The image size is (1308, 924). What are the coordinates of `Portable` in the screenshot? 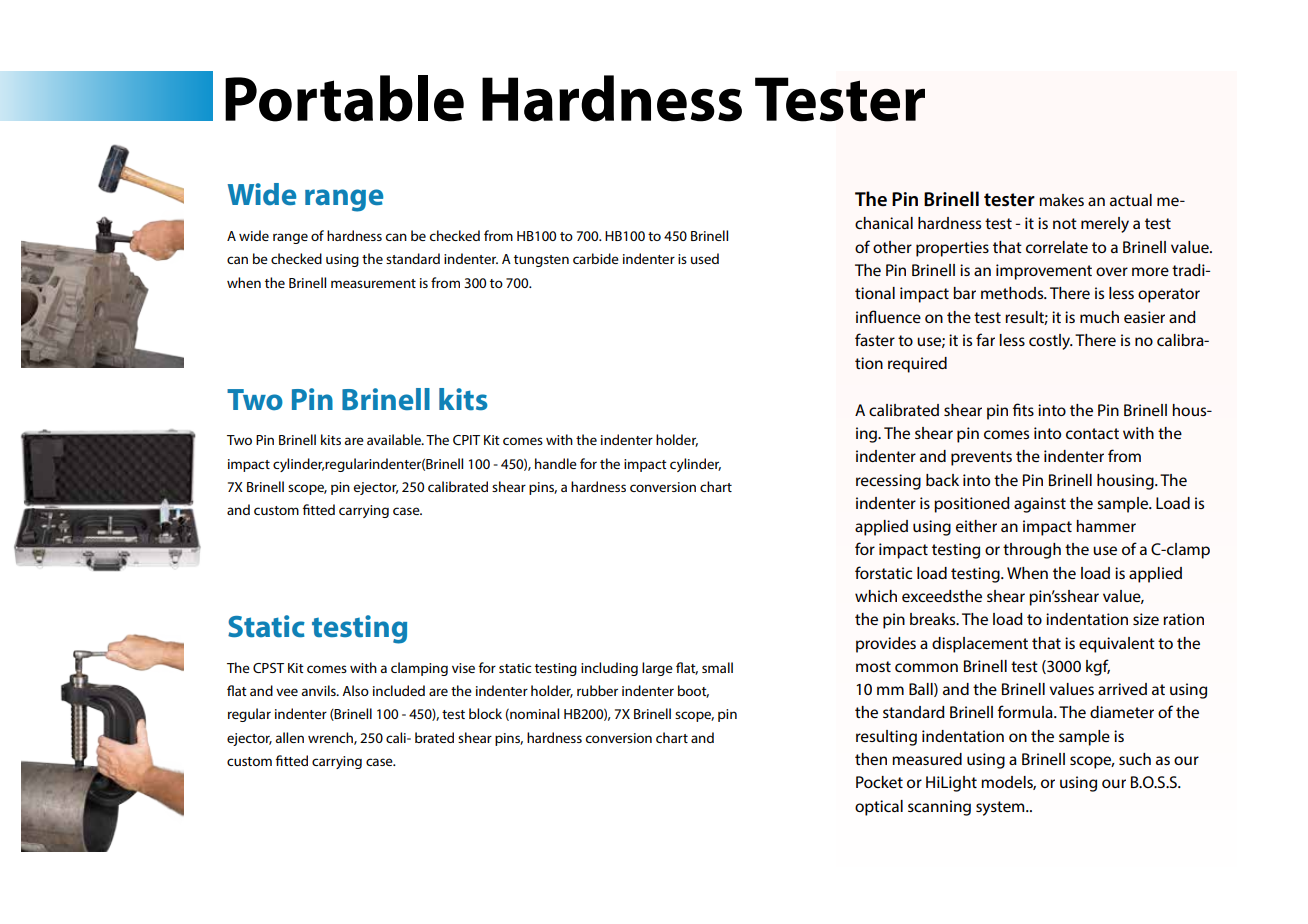 It's located at (344, 98).
